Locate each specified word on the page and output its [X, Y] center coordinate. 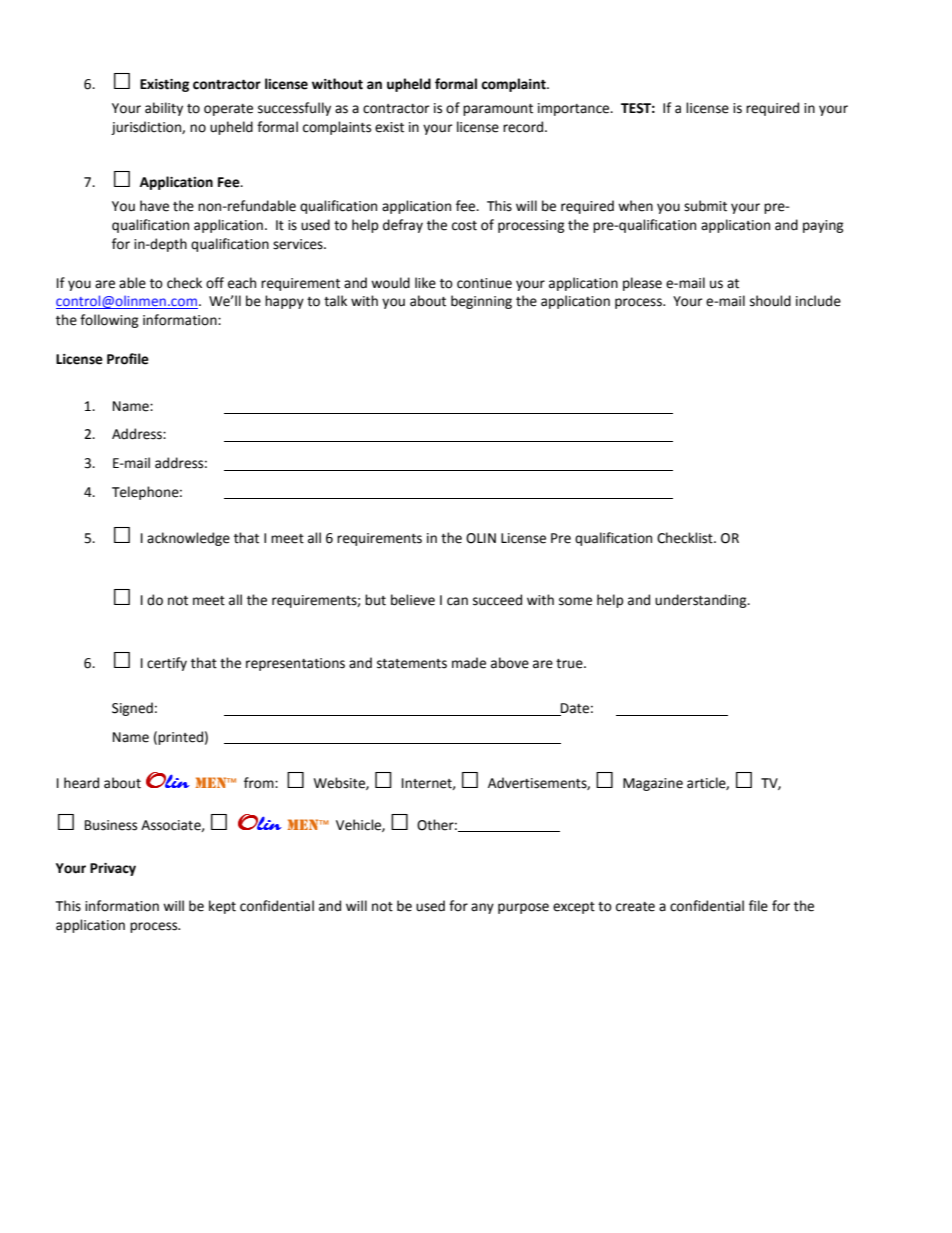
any [482, 908]
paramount [498, 110]
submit [705, 206]
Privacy [113, 869]
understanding [702, 601]
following [109, 321]
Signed [132, 709]
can [457, 601]
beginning [481, 302]
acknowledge [188, 539]
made [469, 663]
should [770, 301]
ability [164, 109]
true [570, 664]
